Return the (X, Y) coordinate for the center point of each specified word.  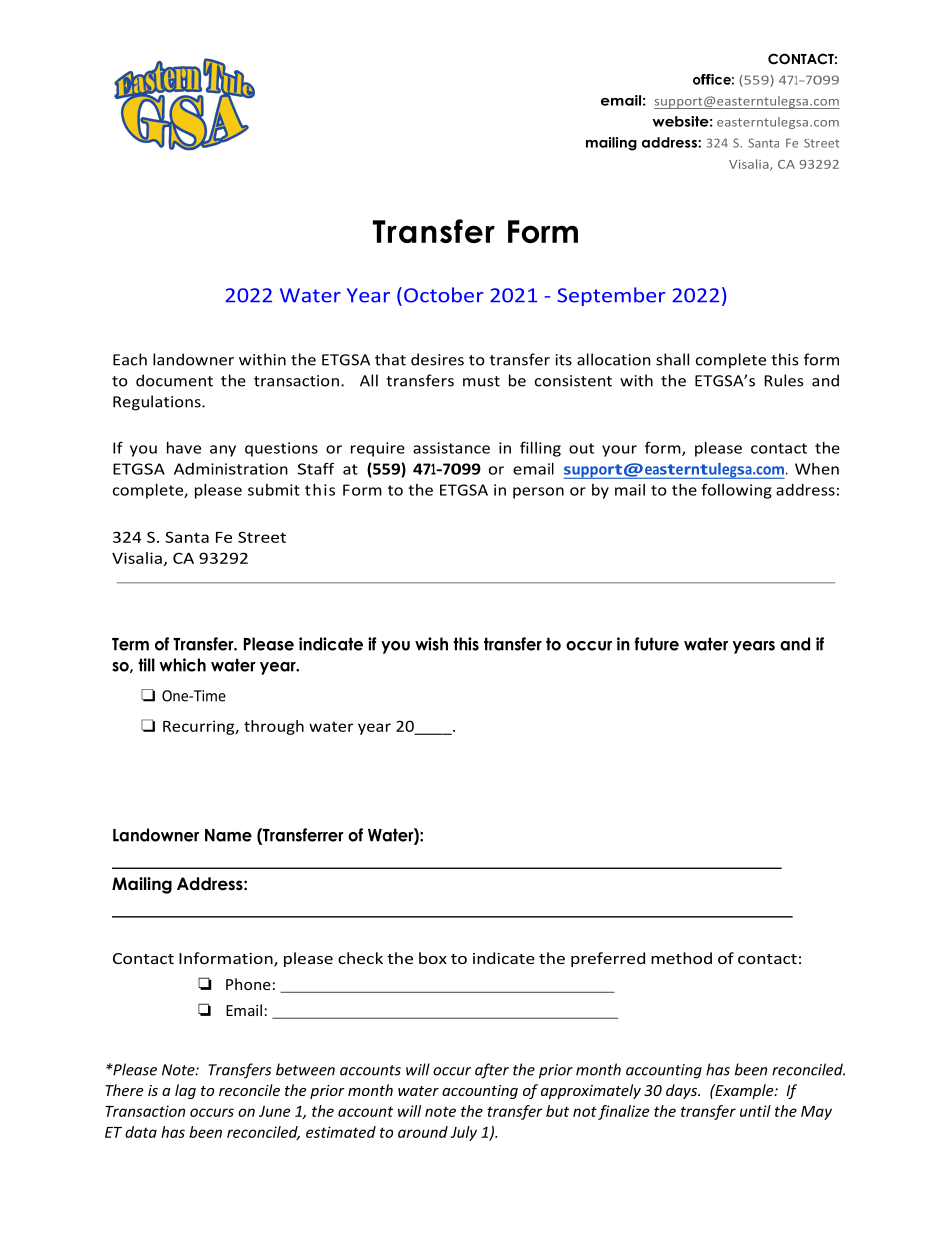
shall (672, 359)
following (736, 491)
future (657, 644)
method (681, 958)
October (443, 295)
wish (431, 644)
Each (130, 359)
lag (185, 1091)
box (433, 958)
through (274, 727)
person (538, 493)
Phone (248, 984)
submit (274, 490)
